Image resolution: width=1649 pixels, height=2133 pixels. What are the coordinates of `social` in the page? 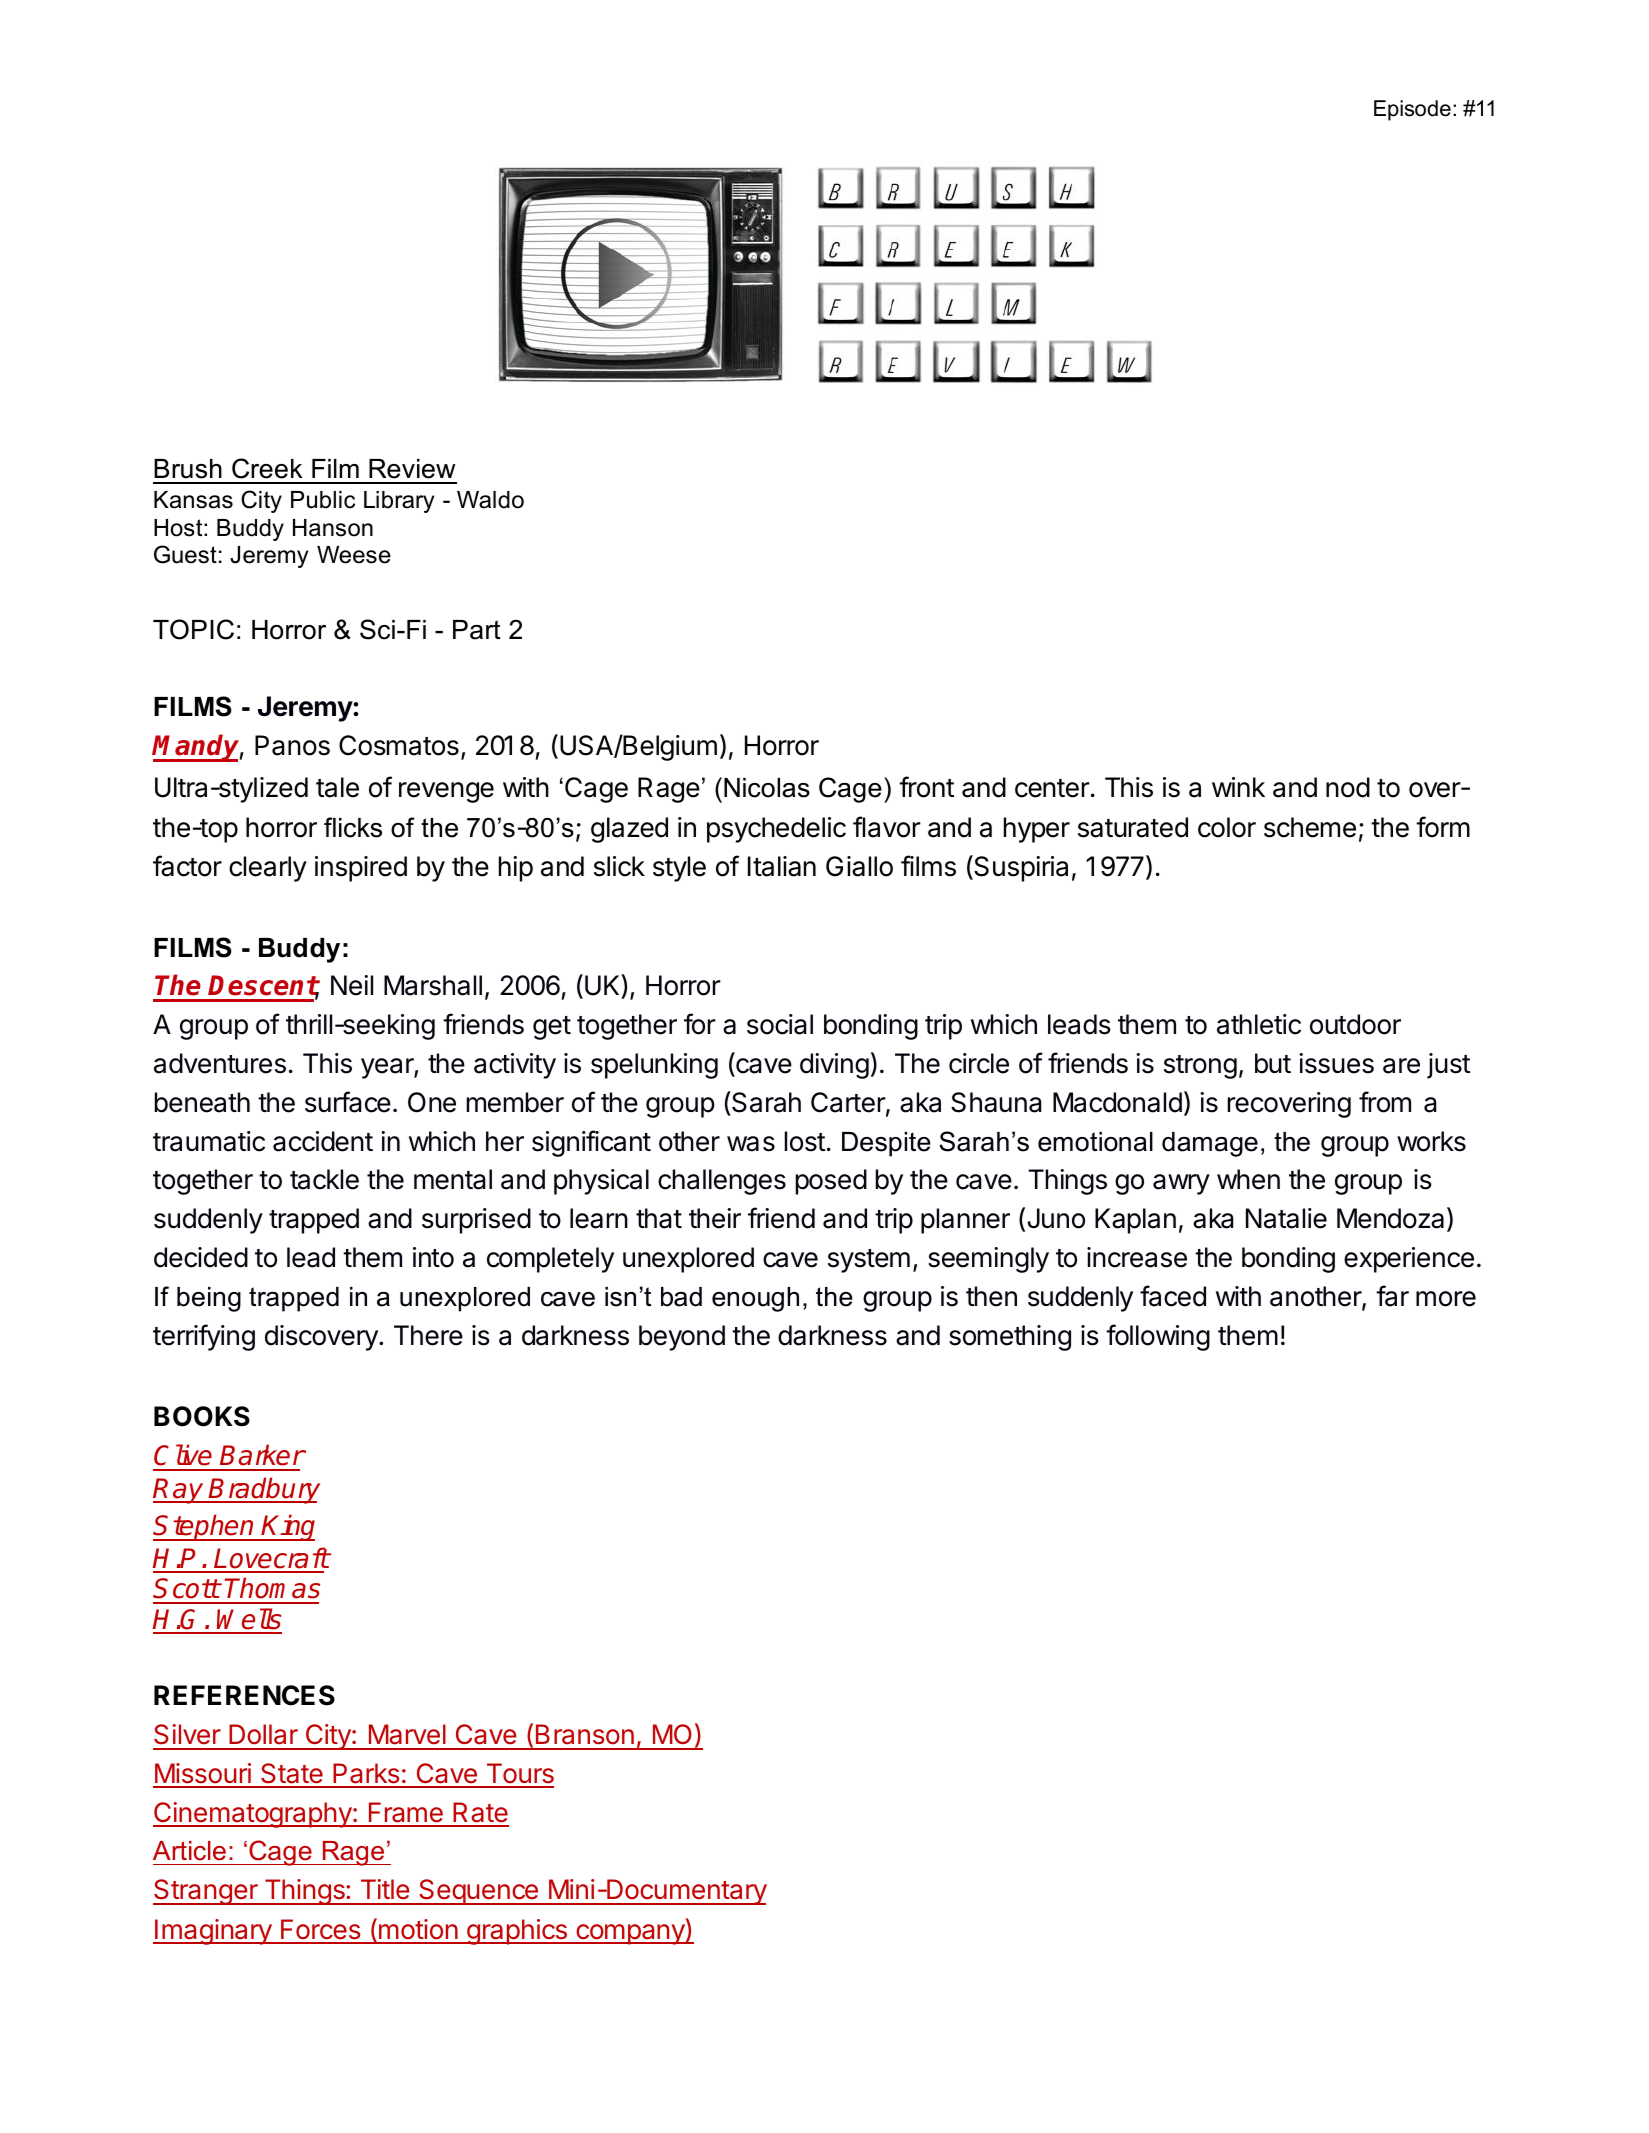 It's located at (780, 1024).
